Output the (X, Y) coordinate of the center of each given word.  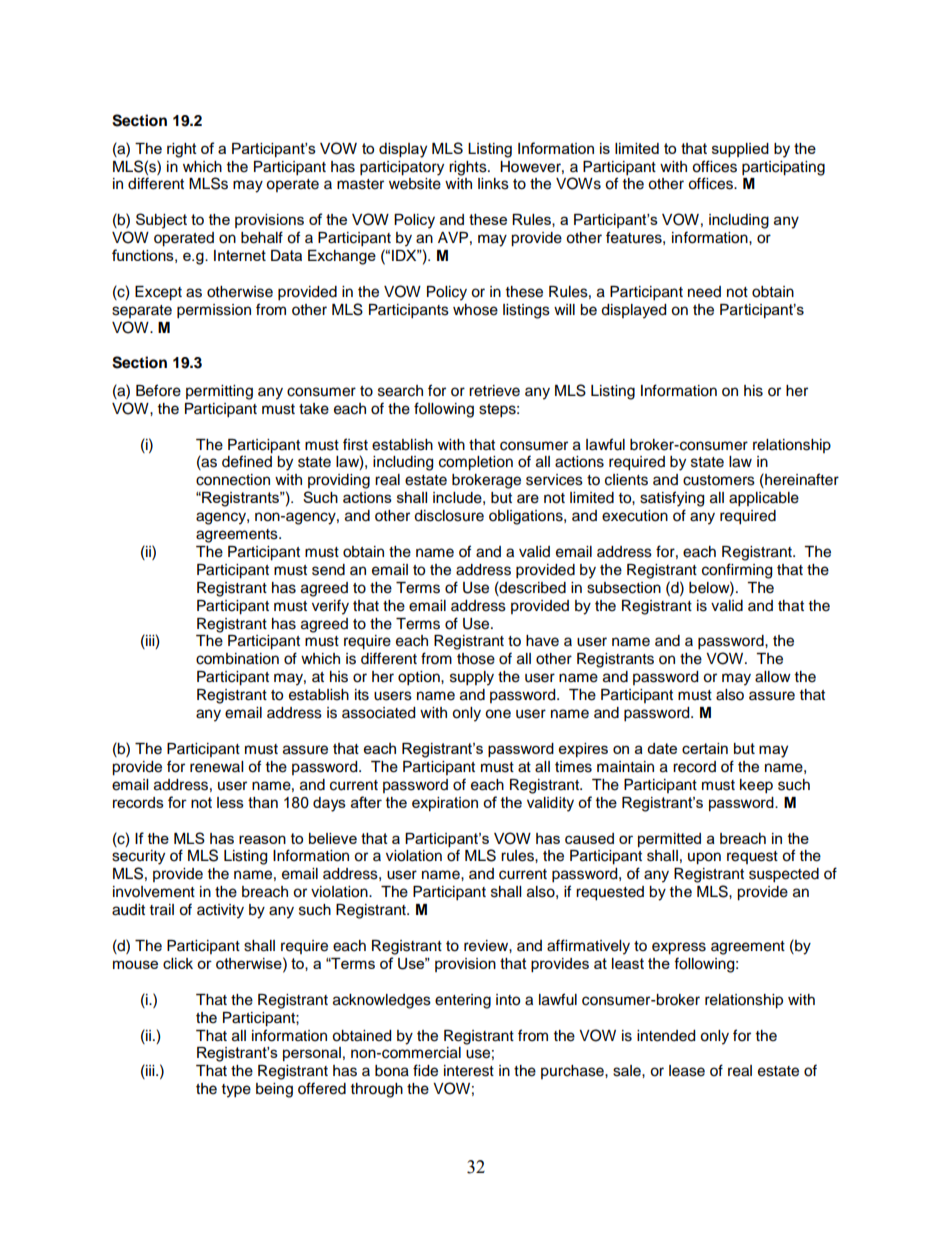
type (236, 1091)
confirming (737, 571)
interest (469, 1071)
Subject (161, 221)
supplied (740, 150)
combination (237, 659)
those (476, 659)
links (493, 184)
